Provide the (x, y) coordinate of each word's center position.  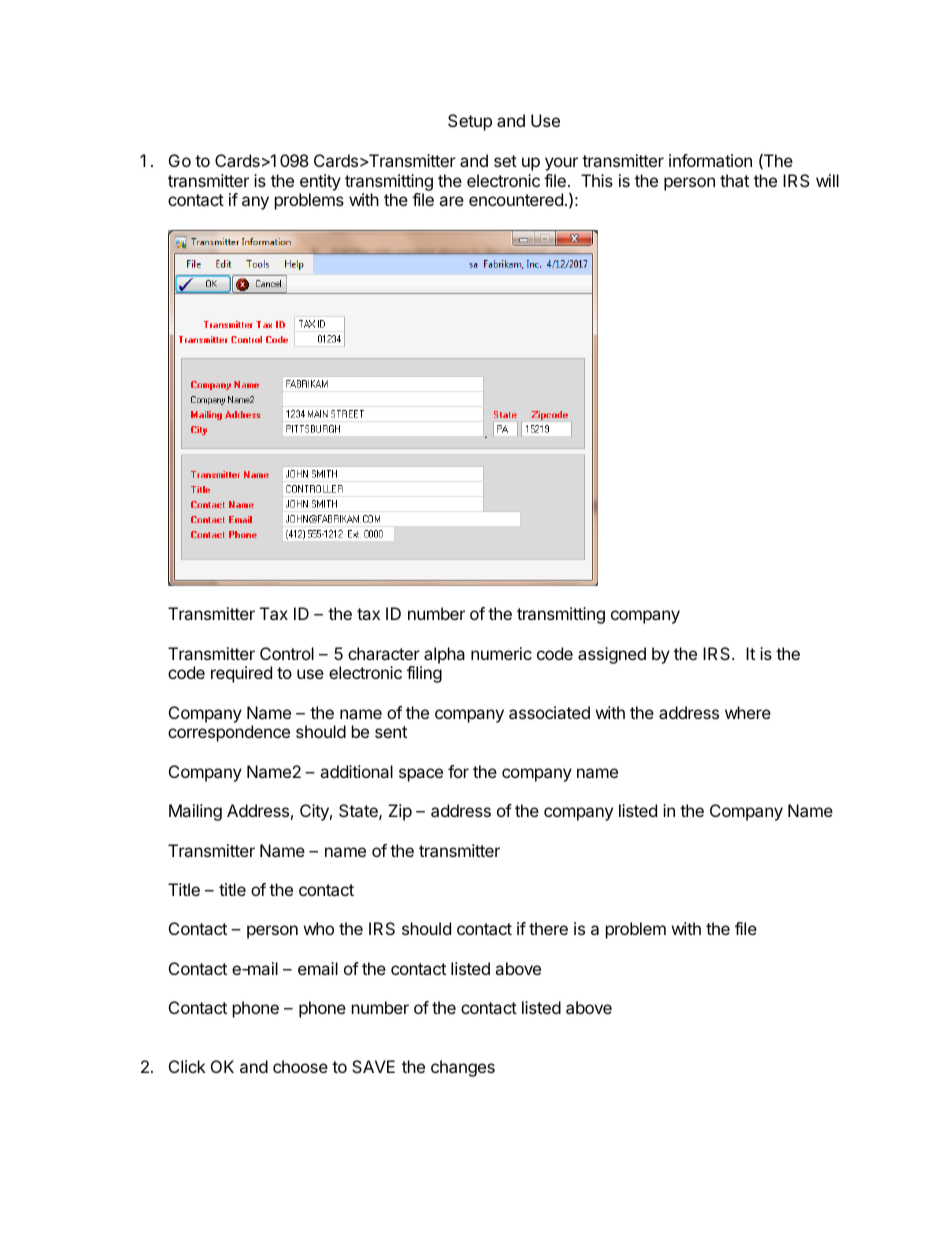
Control (287, 653)
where (748, 712)
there (548, 928)
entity (320, 182)
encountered (516, 199)
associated (549, 712)
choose (300, 1066)
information (710, 160)
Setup (470, 122)
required (241, 674)
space (421, 775)
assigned (612, 655)
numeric (501, 653)
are (451, 201)
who (319, 928)
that (734, 180)
